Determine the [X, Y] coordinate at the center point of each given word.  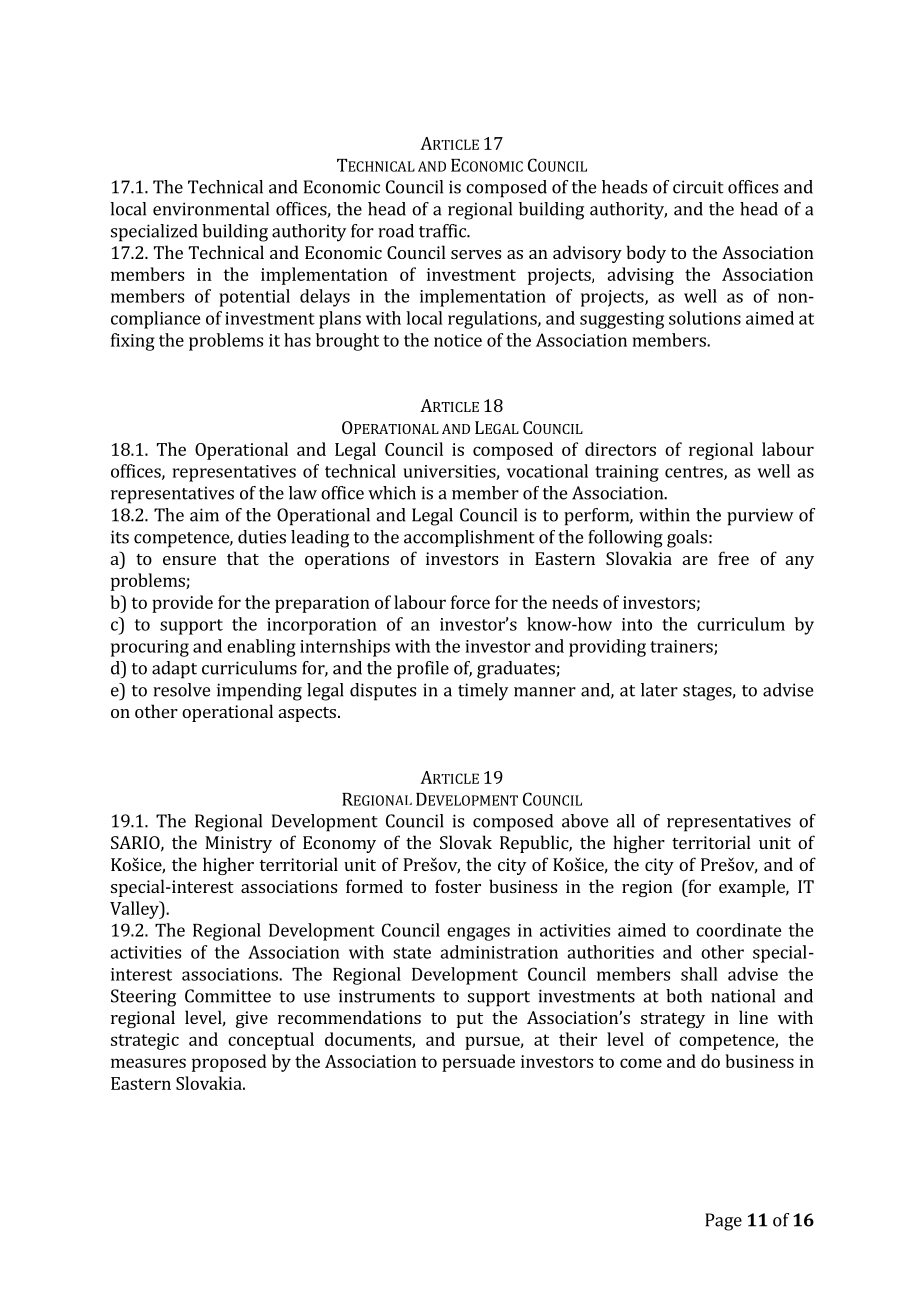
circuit [698, 187]
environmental [211, 209]
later [659, 690]
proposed [229, 1063]
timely [483, 692]
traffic [443, 231]
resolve [181, 690]
